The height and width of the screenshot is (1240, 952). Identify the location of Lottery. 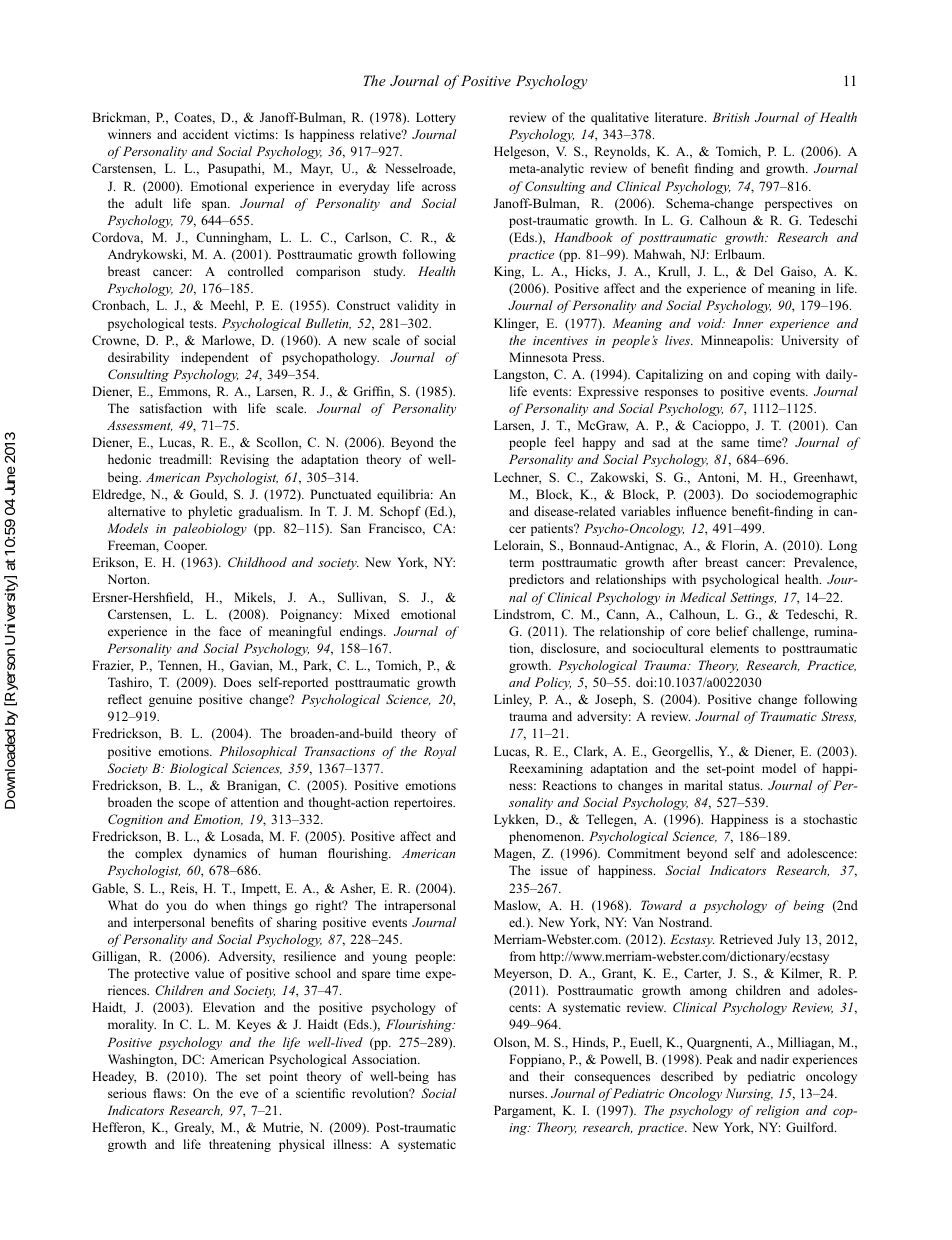
(436, 118).
